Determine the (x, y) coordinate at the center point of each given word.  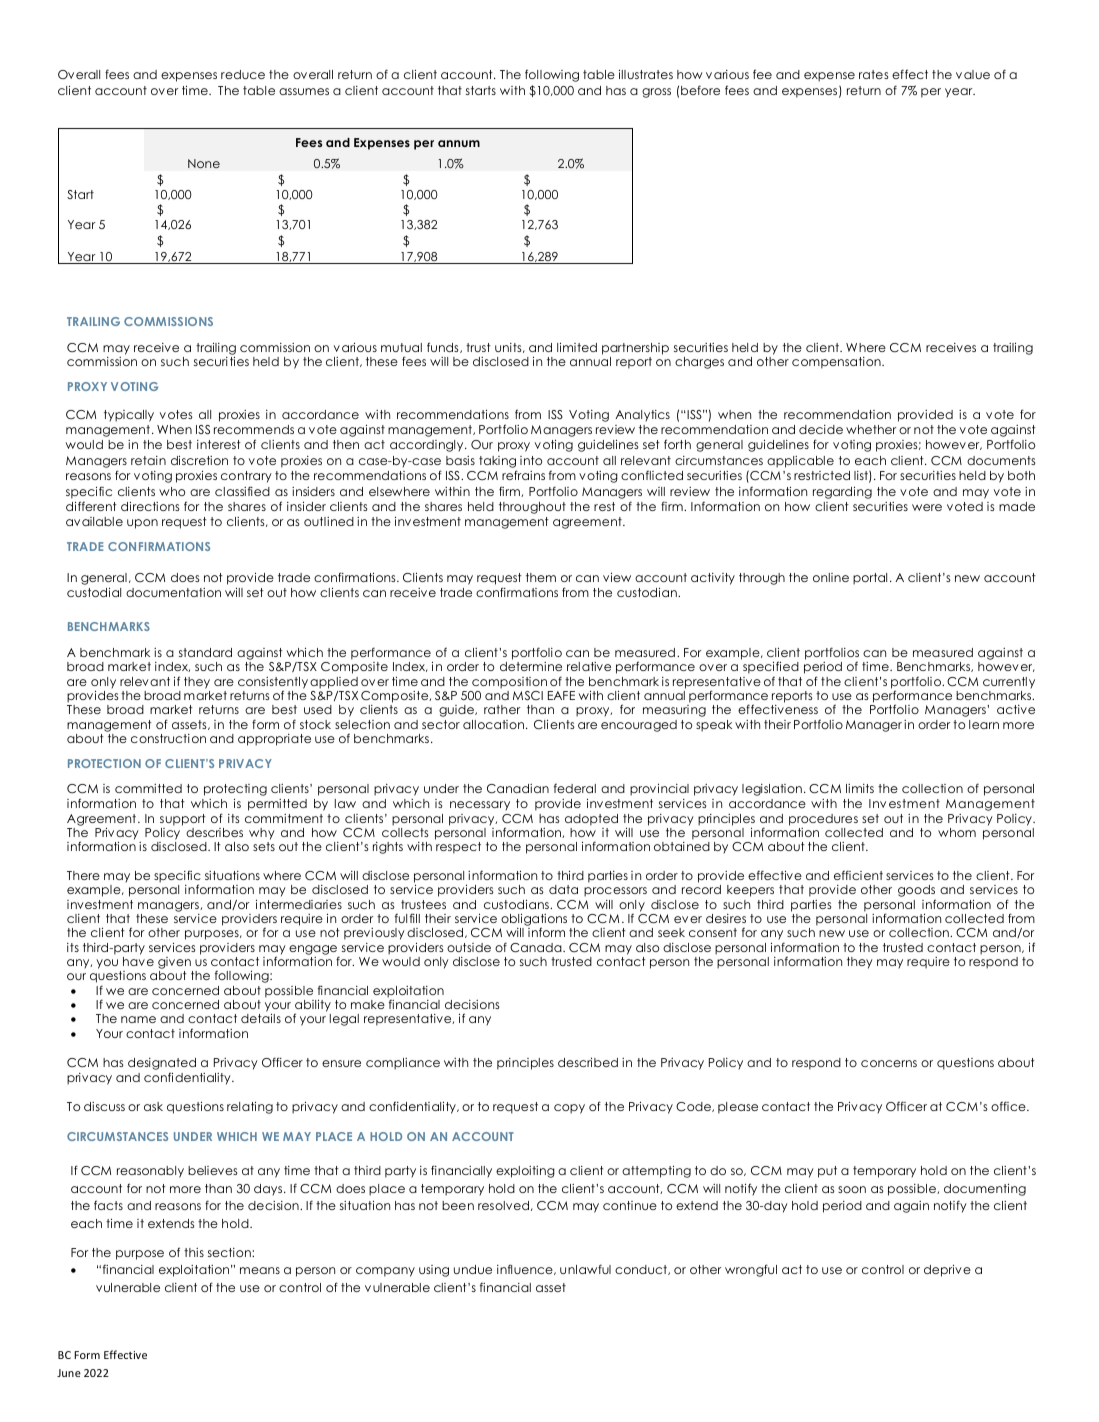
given (175, 964)
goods (917, 892)
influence (526, 1270)
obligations (533, 921)
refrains (523, 475)
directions (150, 506)
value (973, 74)
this (194, 1252)
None (204, 163)
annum (459, 143)
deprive (947, 1270)
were (927, 507)
